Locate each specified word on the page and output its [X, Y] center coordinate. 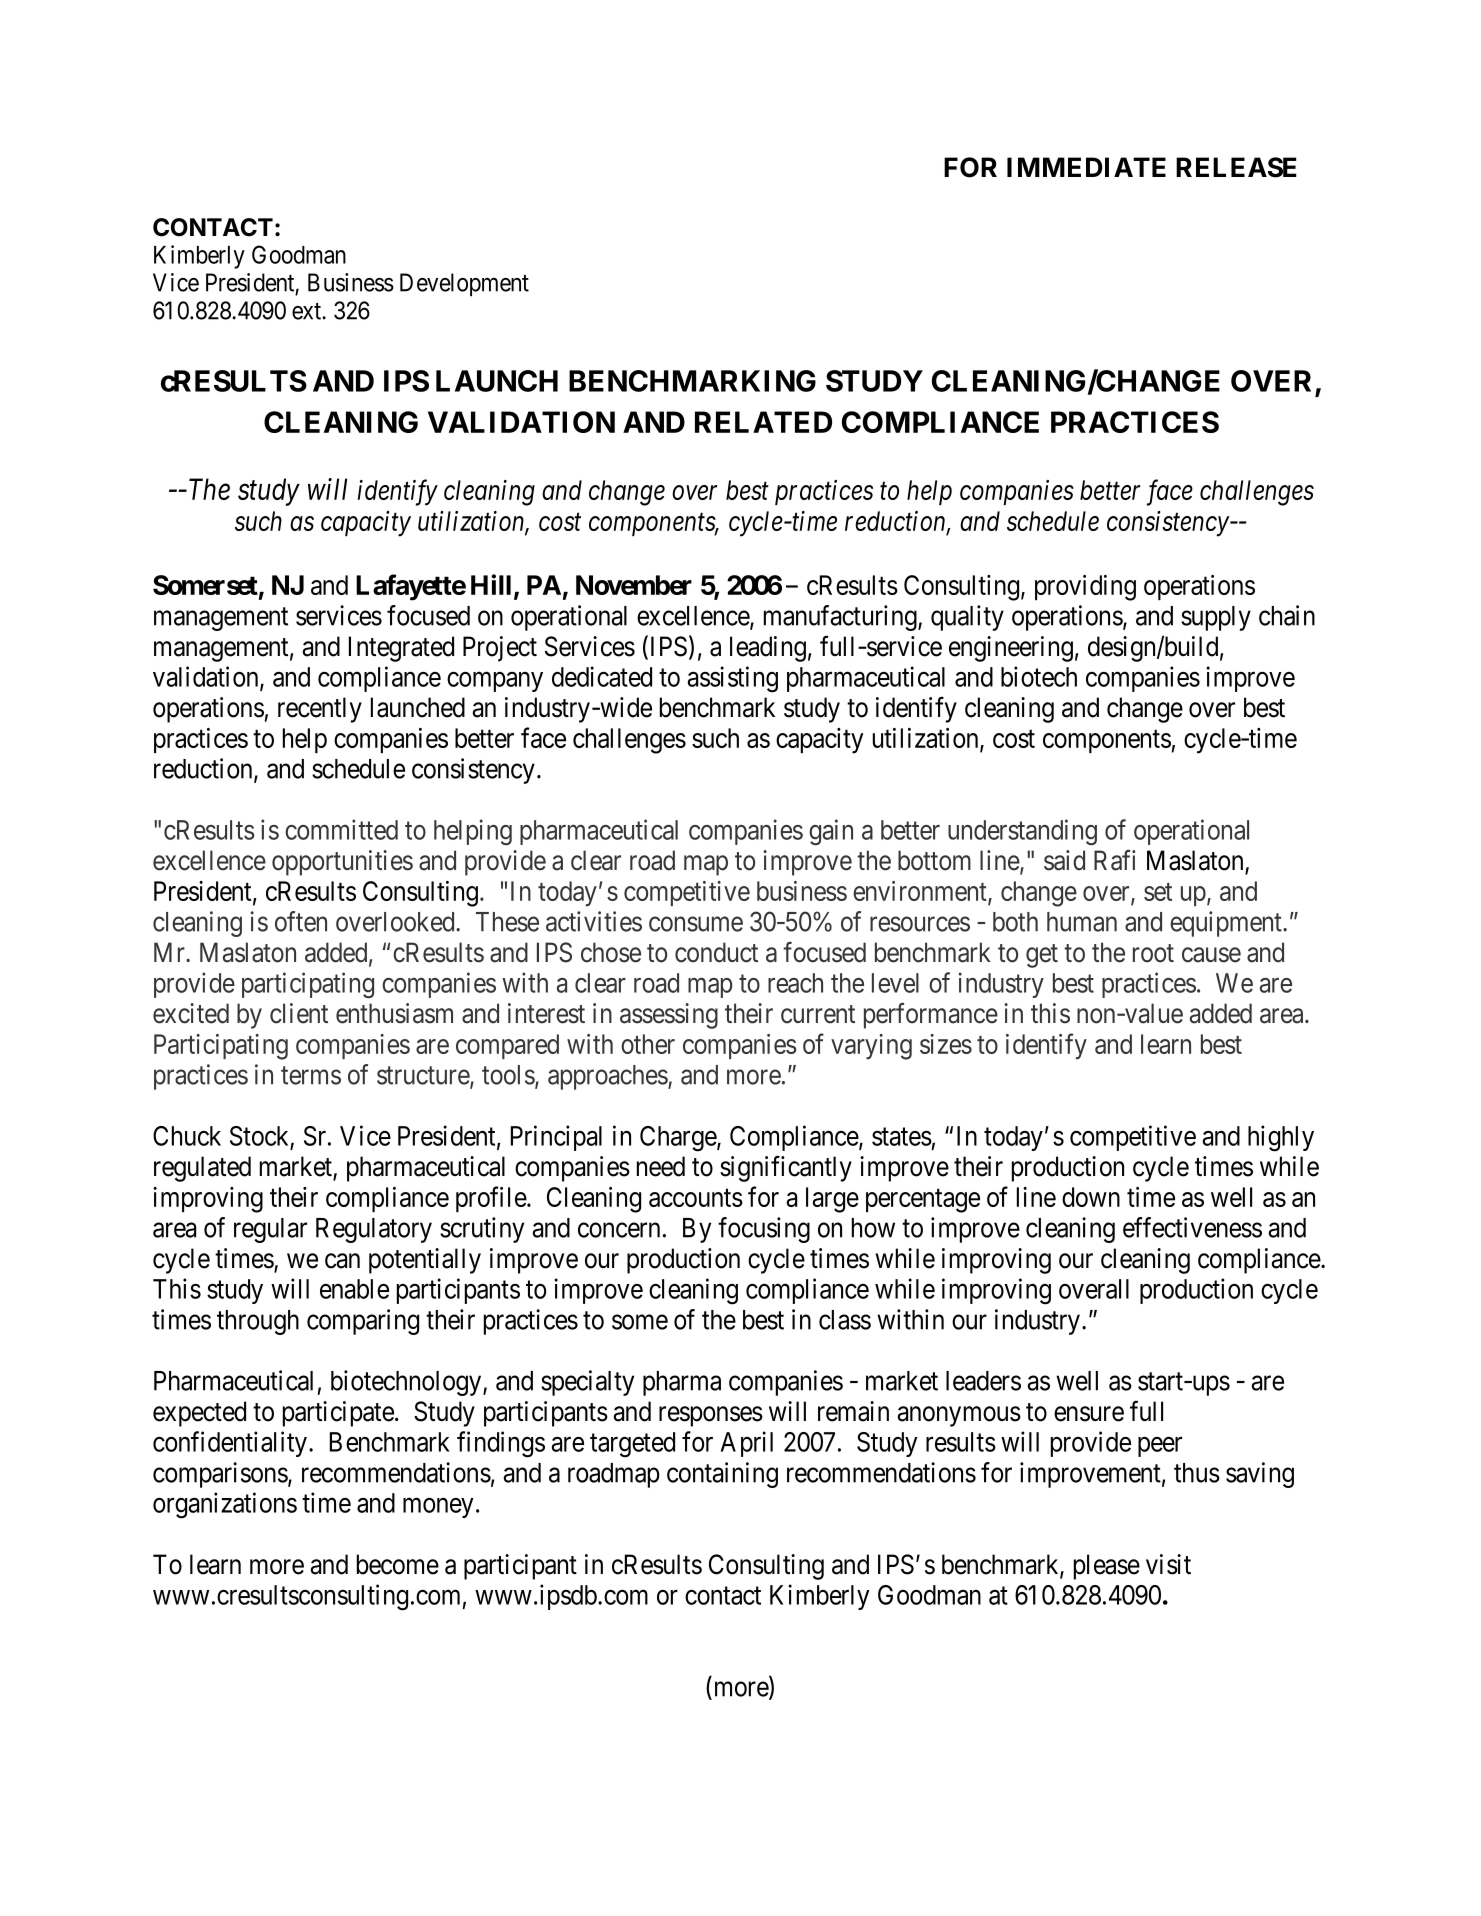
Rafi [1115, 860]
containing [722, 1475]
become [398, 1564]
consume [696, 924]
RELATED [763, 422]
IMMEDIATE [1086, 167]
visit [1168, 1564]
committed [341, 829]
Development [464, 285]
